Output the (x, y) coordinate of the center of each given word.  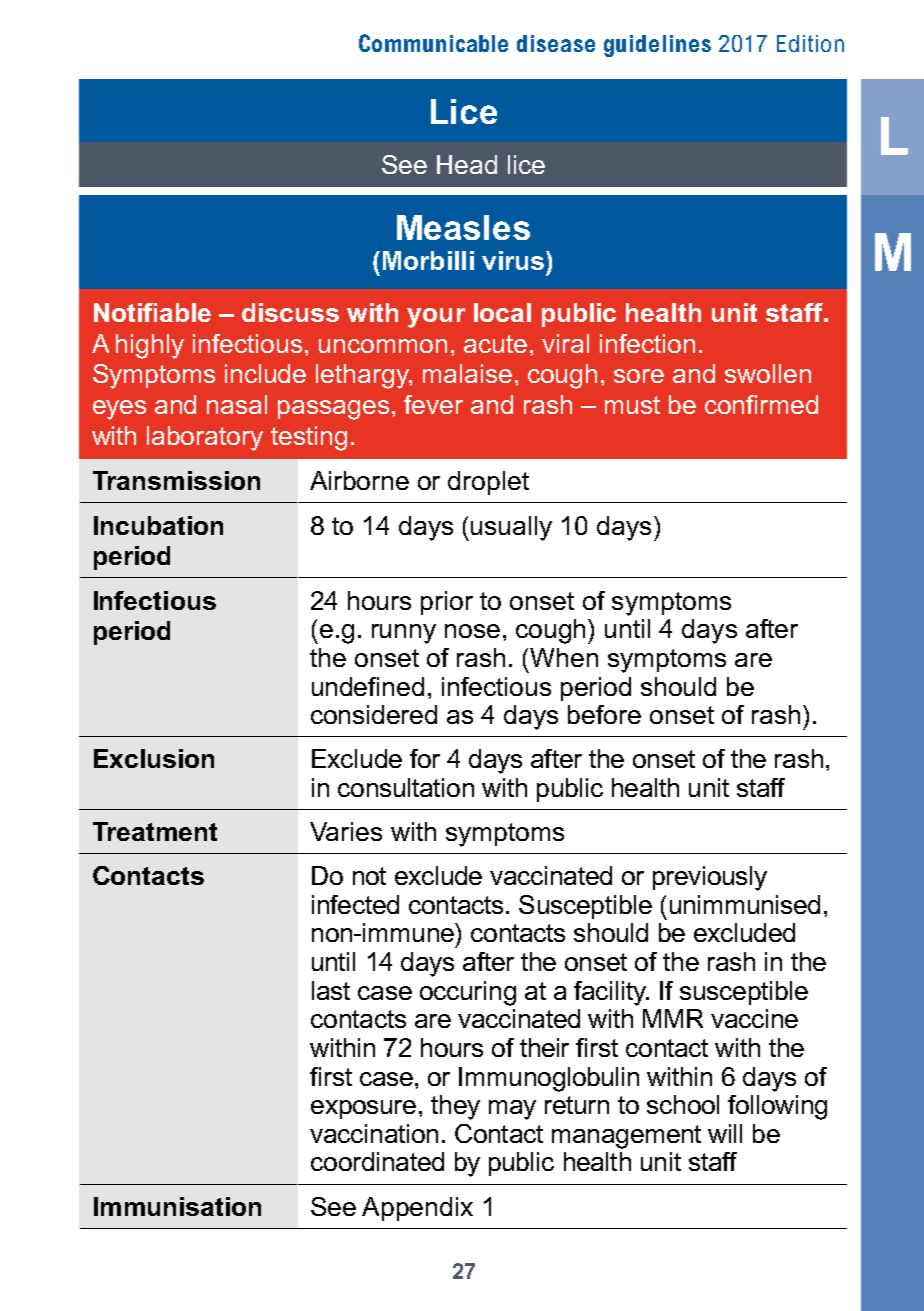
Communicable (433, 43)
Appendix (417, 1209)
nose (472, 631)
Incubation (158, 525)
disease (556, 43)
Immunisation (177, 1206)
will (725, 1133)
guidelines (657, 46)
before (604, 714)
